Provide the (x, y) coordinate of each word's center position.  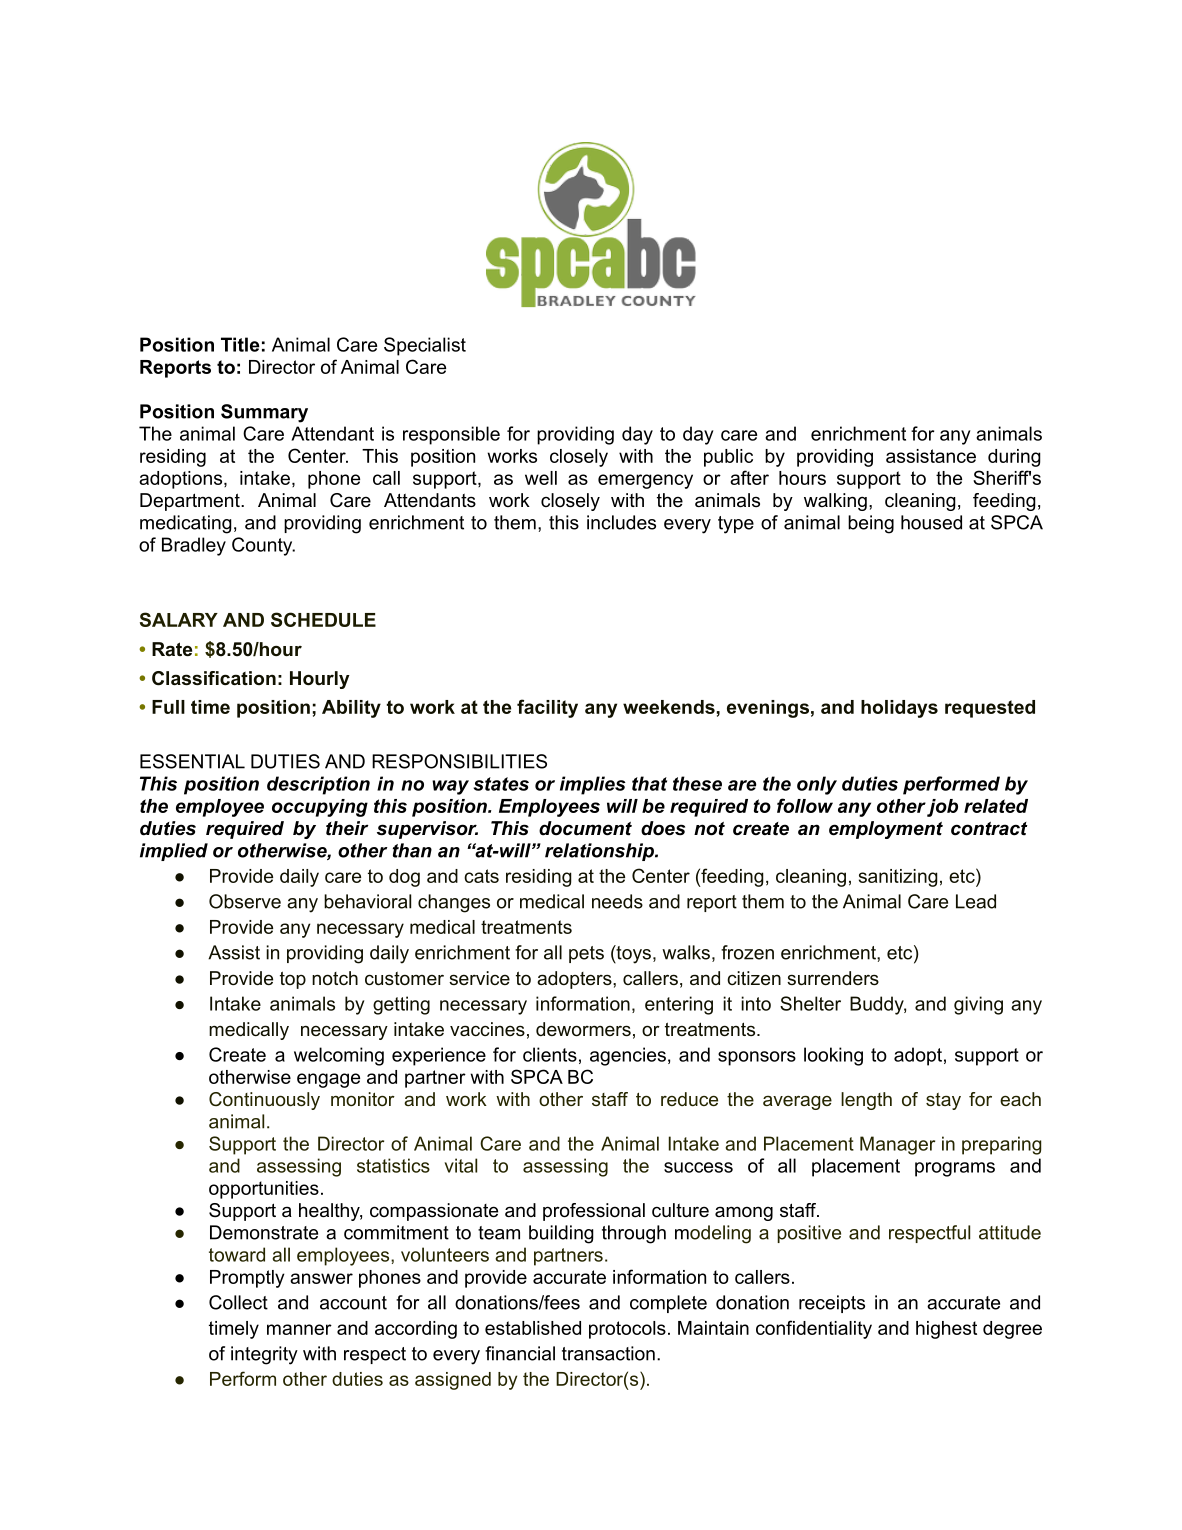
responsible (451, 435)
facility (547, 708)
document (585, 828)
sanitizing (898, 878)
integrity (264, 1355)
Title (240, 344)
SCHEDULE (323, 619)
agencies (628, 1056)
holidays (899, 709)
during (1014, 458)
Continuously (264, 1101)
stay (943, 1101)
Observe (245, 901)
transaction (608, 1353)
